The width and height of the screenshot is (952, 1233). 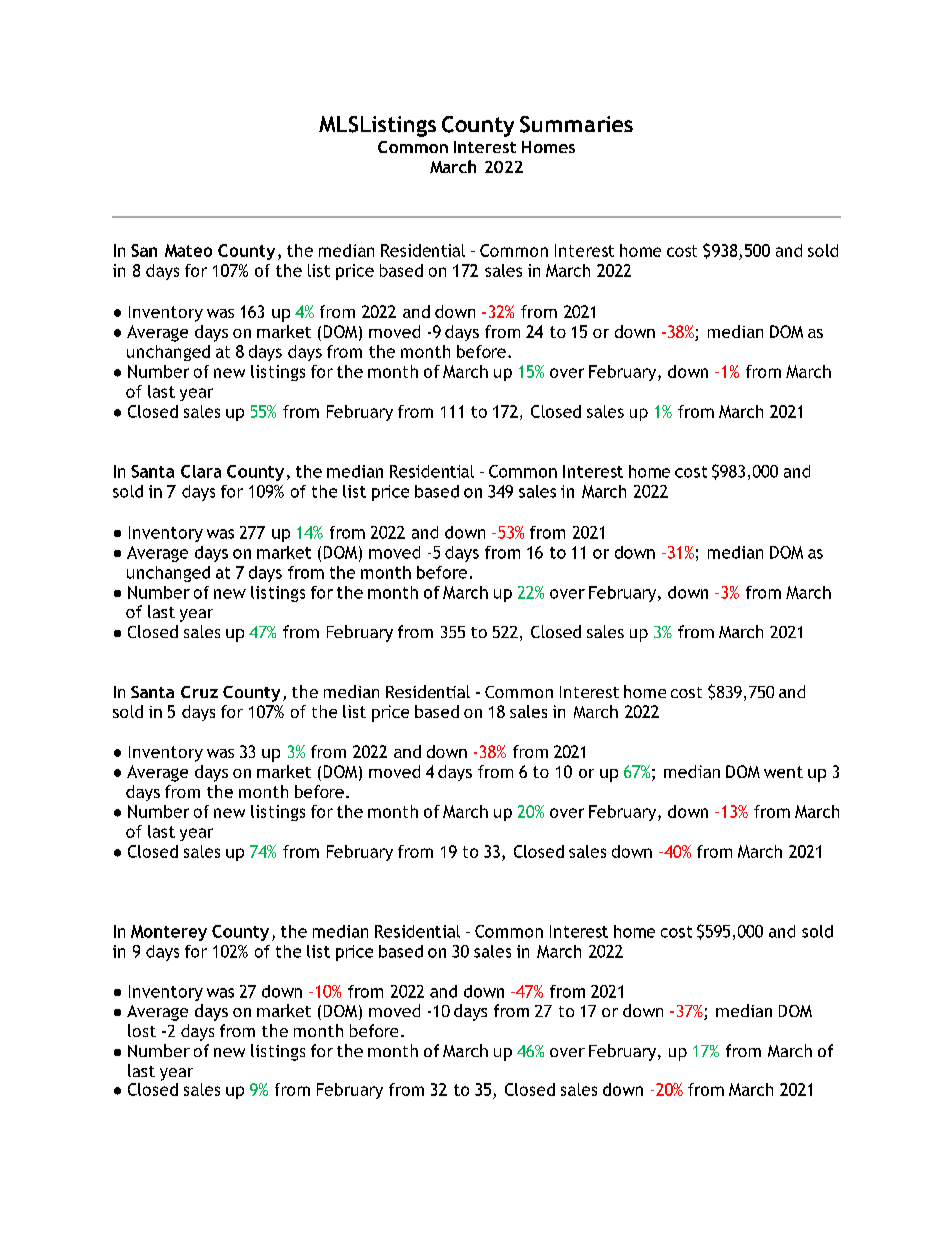 What do you see at coordinates (201, 471) in the screenshot?
I see `Clara` at bounding box center [201, 471].
